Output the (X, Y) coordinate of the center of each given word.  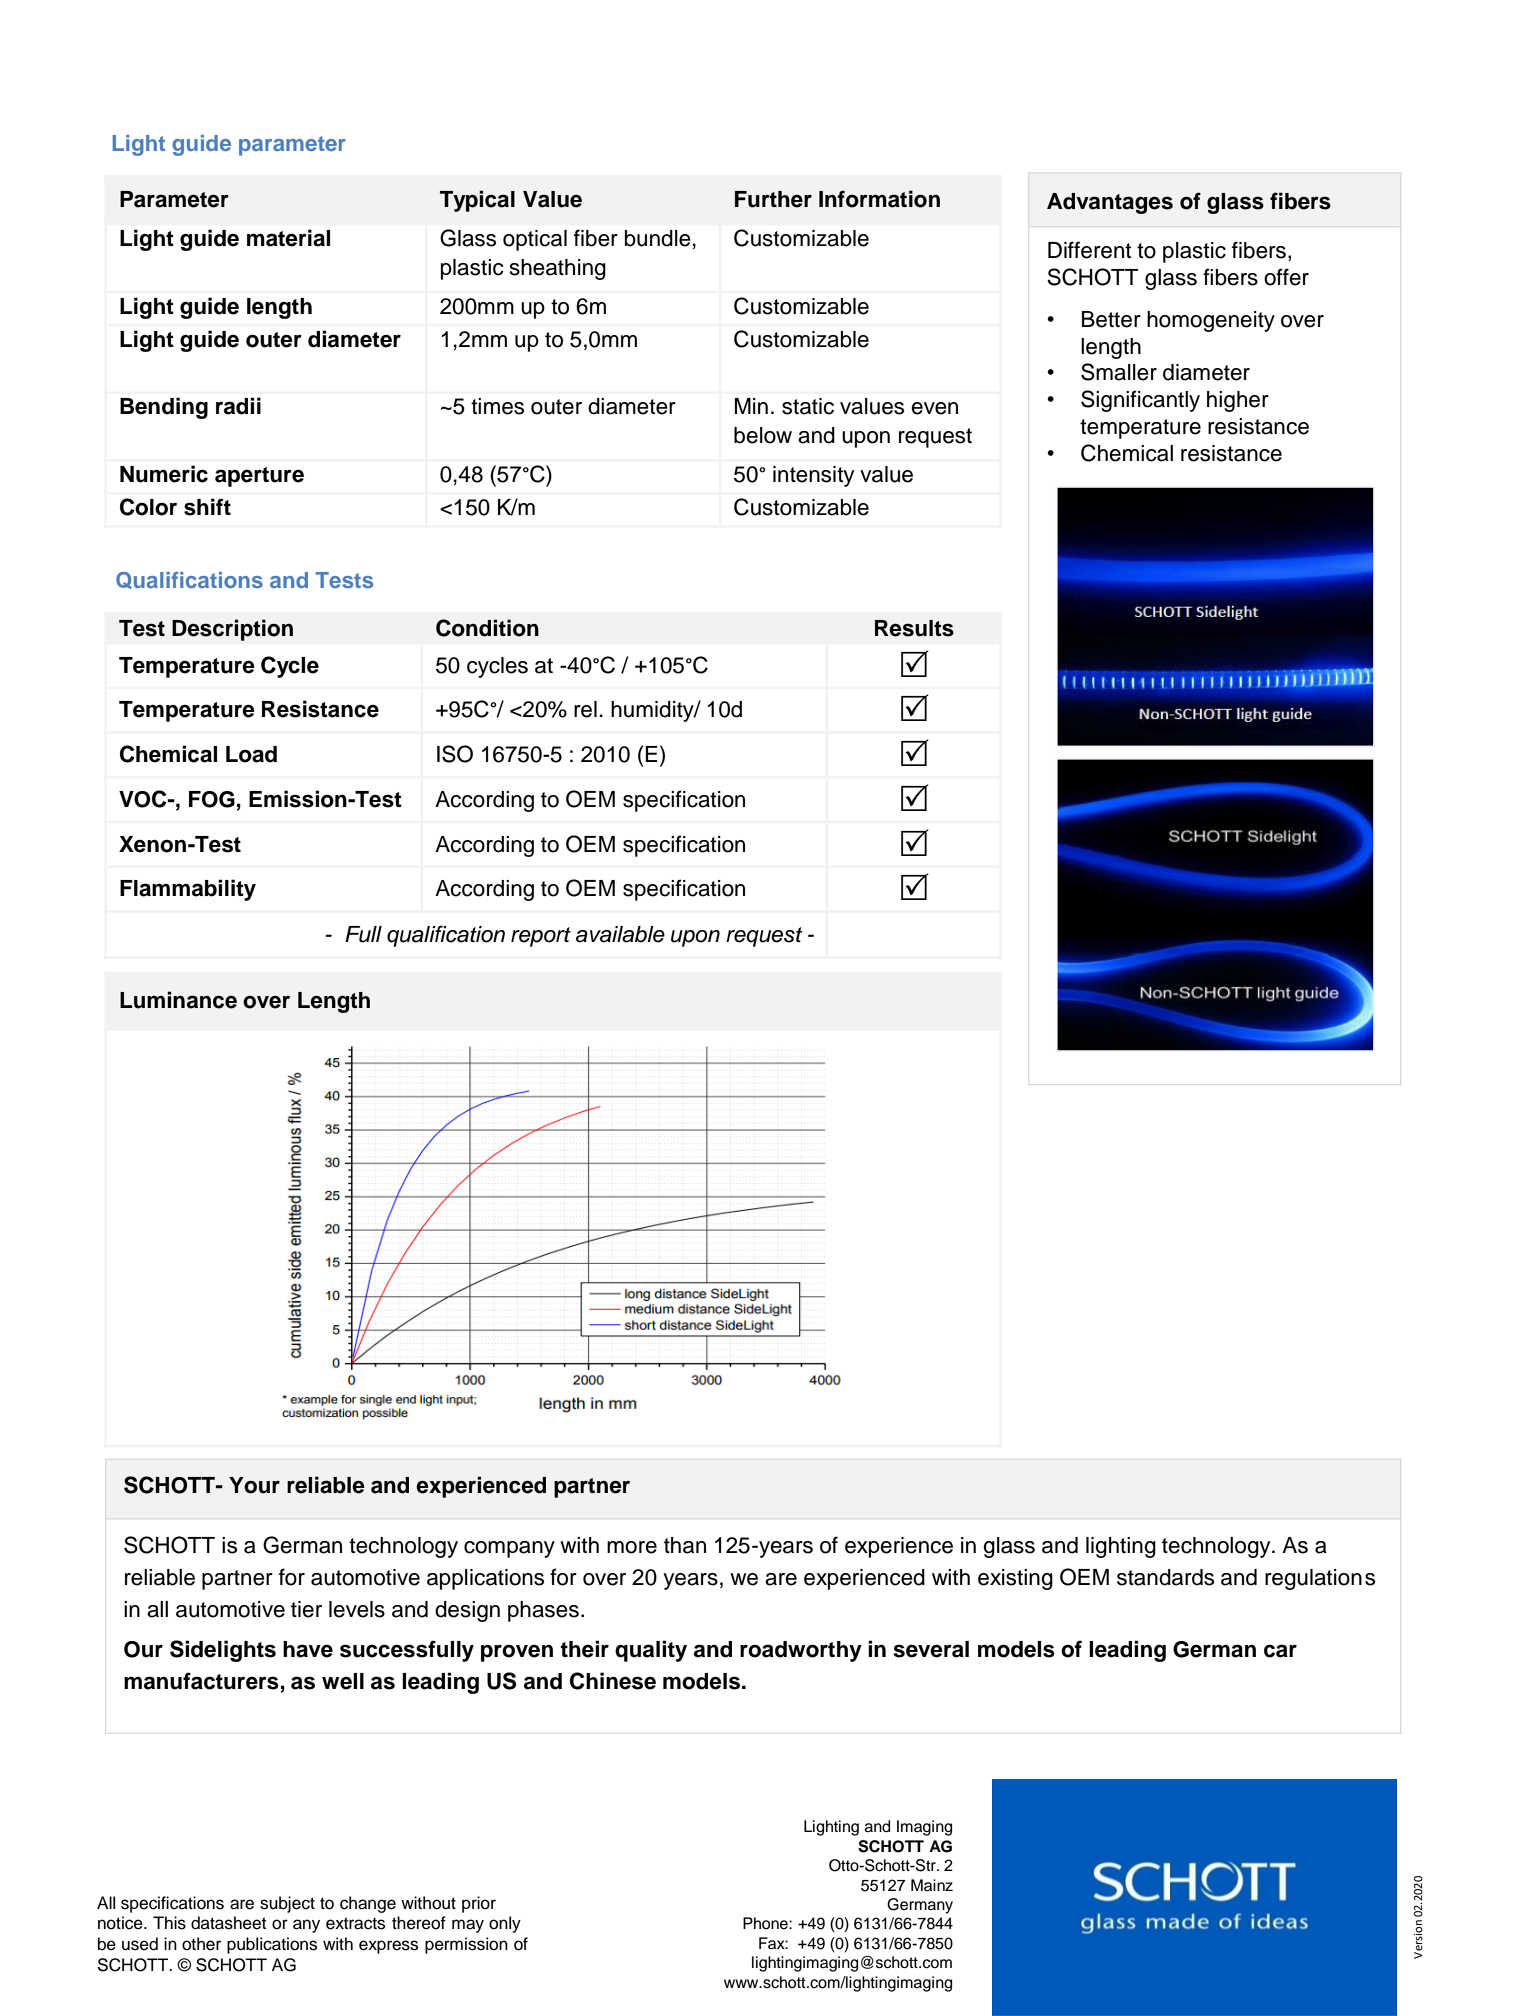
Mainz (932, 1885)
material (288, 238)
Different (1090, 250)
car (1280, 1651)
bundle (658, 238)
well (343, 1681)
